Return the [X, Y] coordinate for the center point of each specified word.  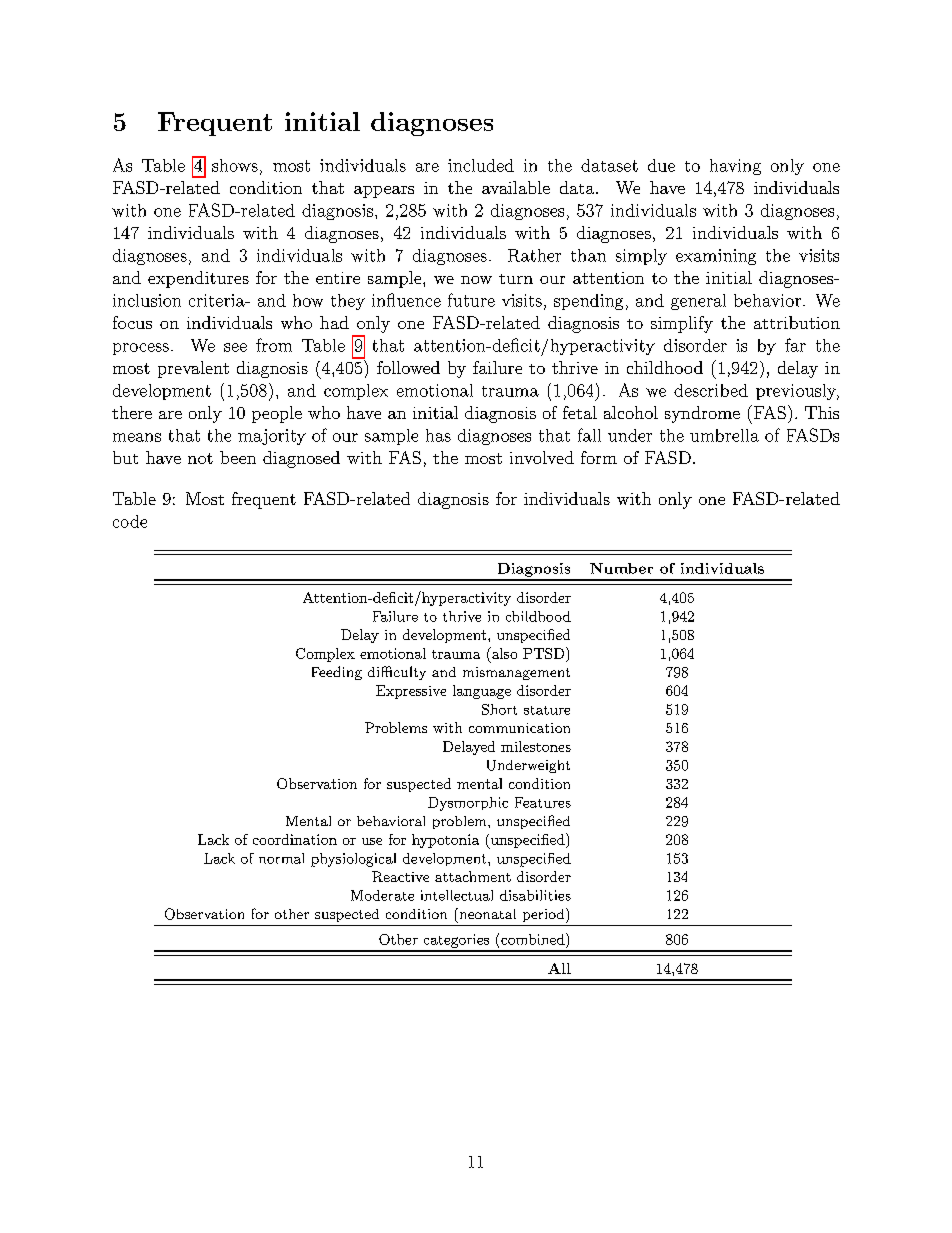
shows [235, 165]
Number [621, 568]
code [130, 521]
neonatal [486, 913]
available [516, 187]
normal [281, 858]
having [735, 167]
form [599, 457]
